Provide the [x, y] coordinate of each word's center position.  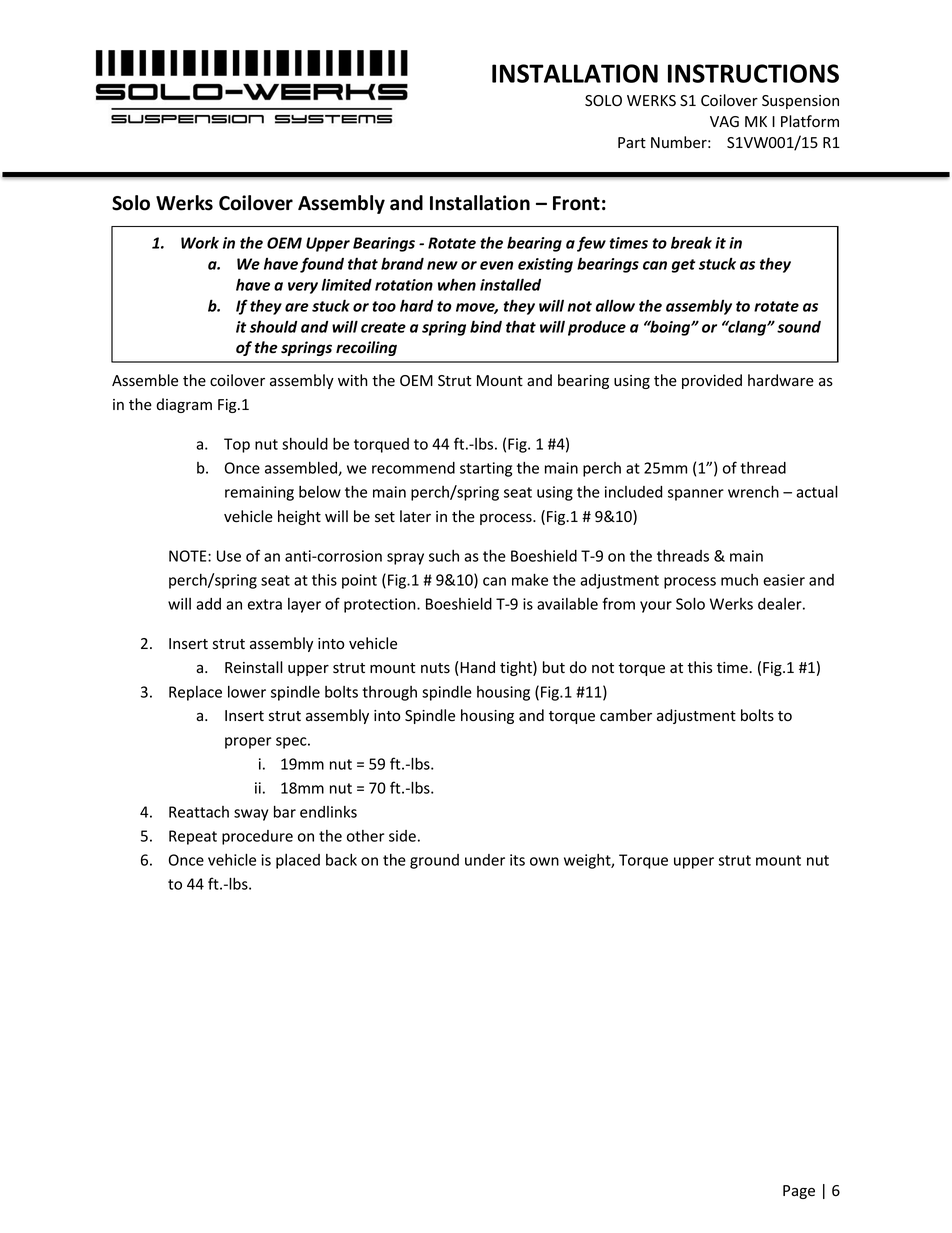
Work [200, 243]
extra [265, 604]
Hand [476, 668]
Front [576, 203]
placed [298, 861]
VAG [724, 121]
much [739, 580]
